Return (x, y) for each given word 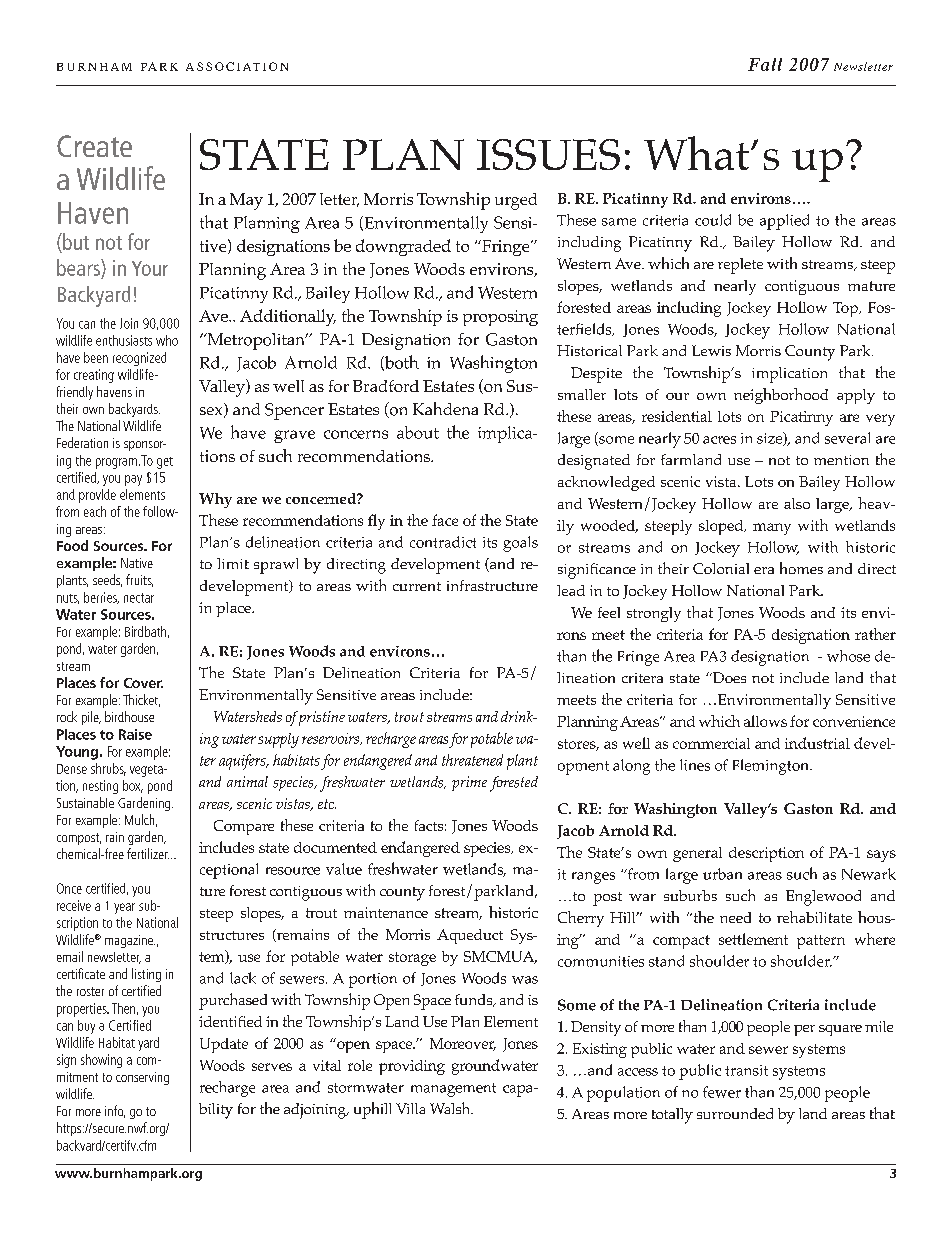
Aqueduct (470, 936)
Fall (765, 64)
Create (94, 146)
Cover (143, 683)
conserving (142, 1078)
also (797, 503)
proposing (500, 318)
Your (150, 268)
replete (740, 266)
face (445, 520)
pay (133, 480)
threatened (472, 760)
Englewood (823, 898)
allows (765, 721)
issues (548, 154)
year (124, 908)
